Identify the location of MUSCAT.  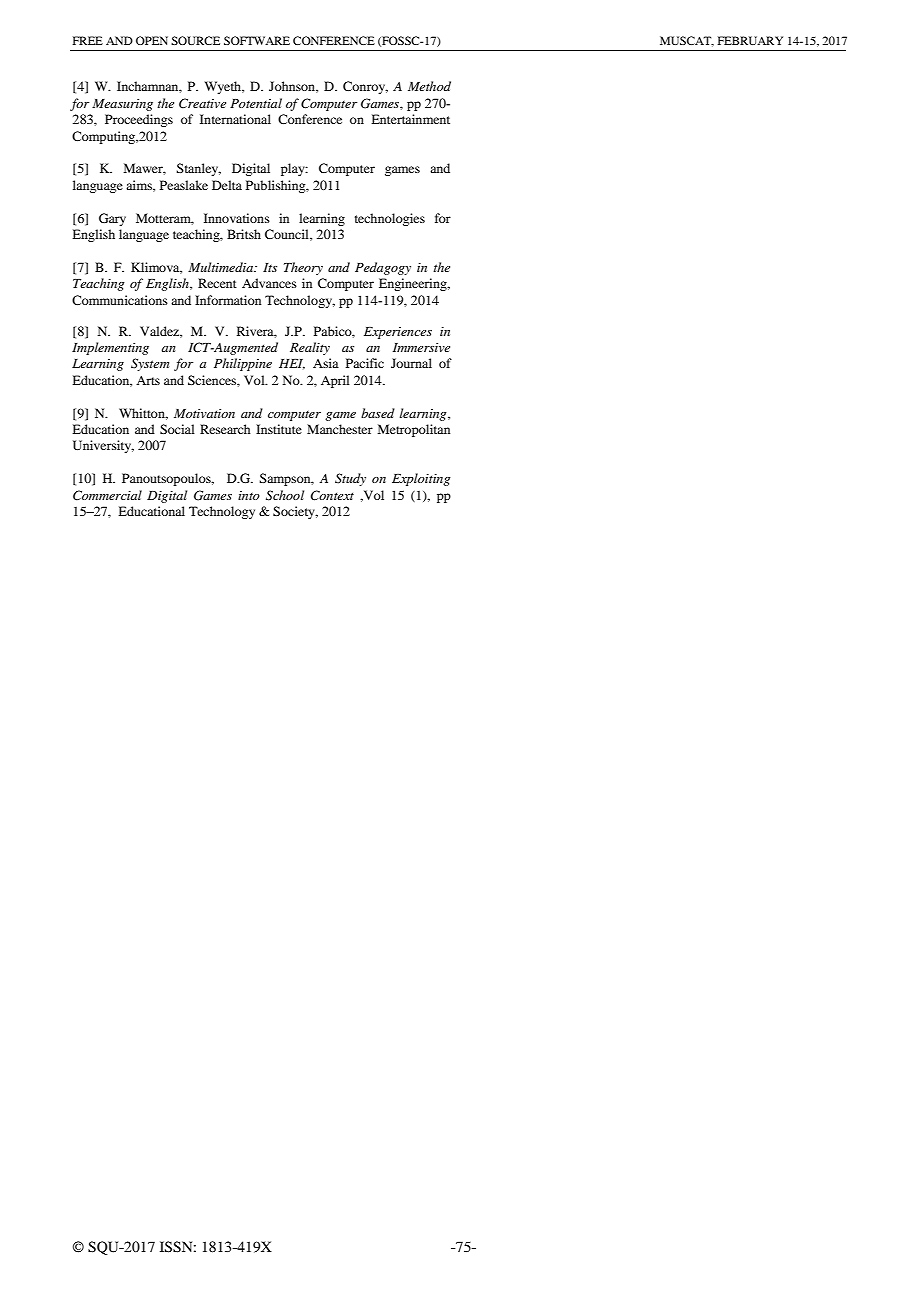
(687, 41).
